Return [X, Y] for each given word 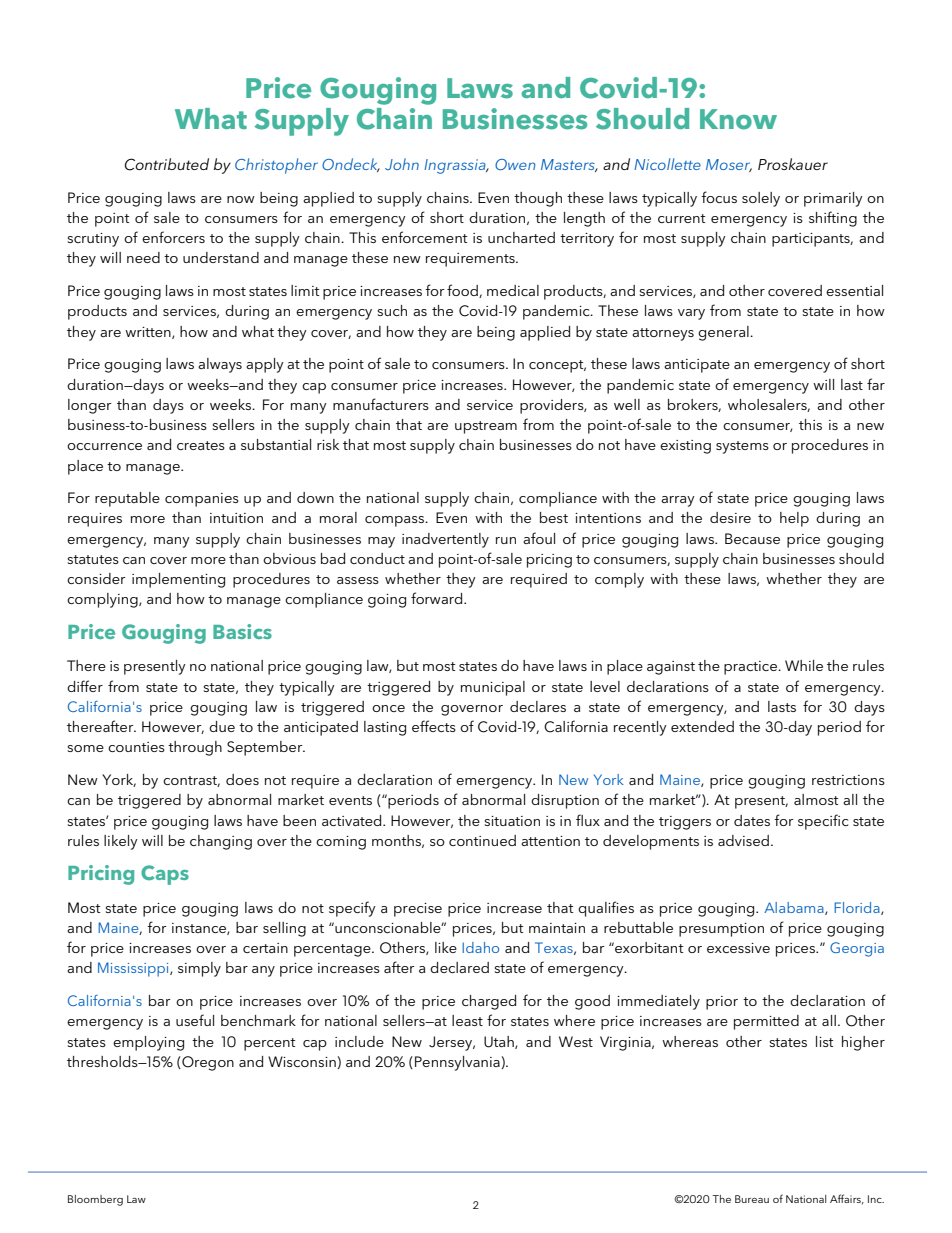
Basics [242, 631]
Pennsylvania [458, 1063]
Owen [515, 164]
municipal [493, 688]
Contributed [166, 164]
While [804, 665]
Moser [729, 165]
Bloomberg [95, 1200]
